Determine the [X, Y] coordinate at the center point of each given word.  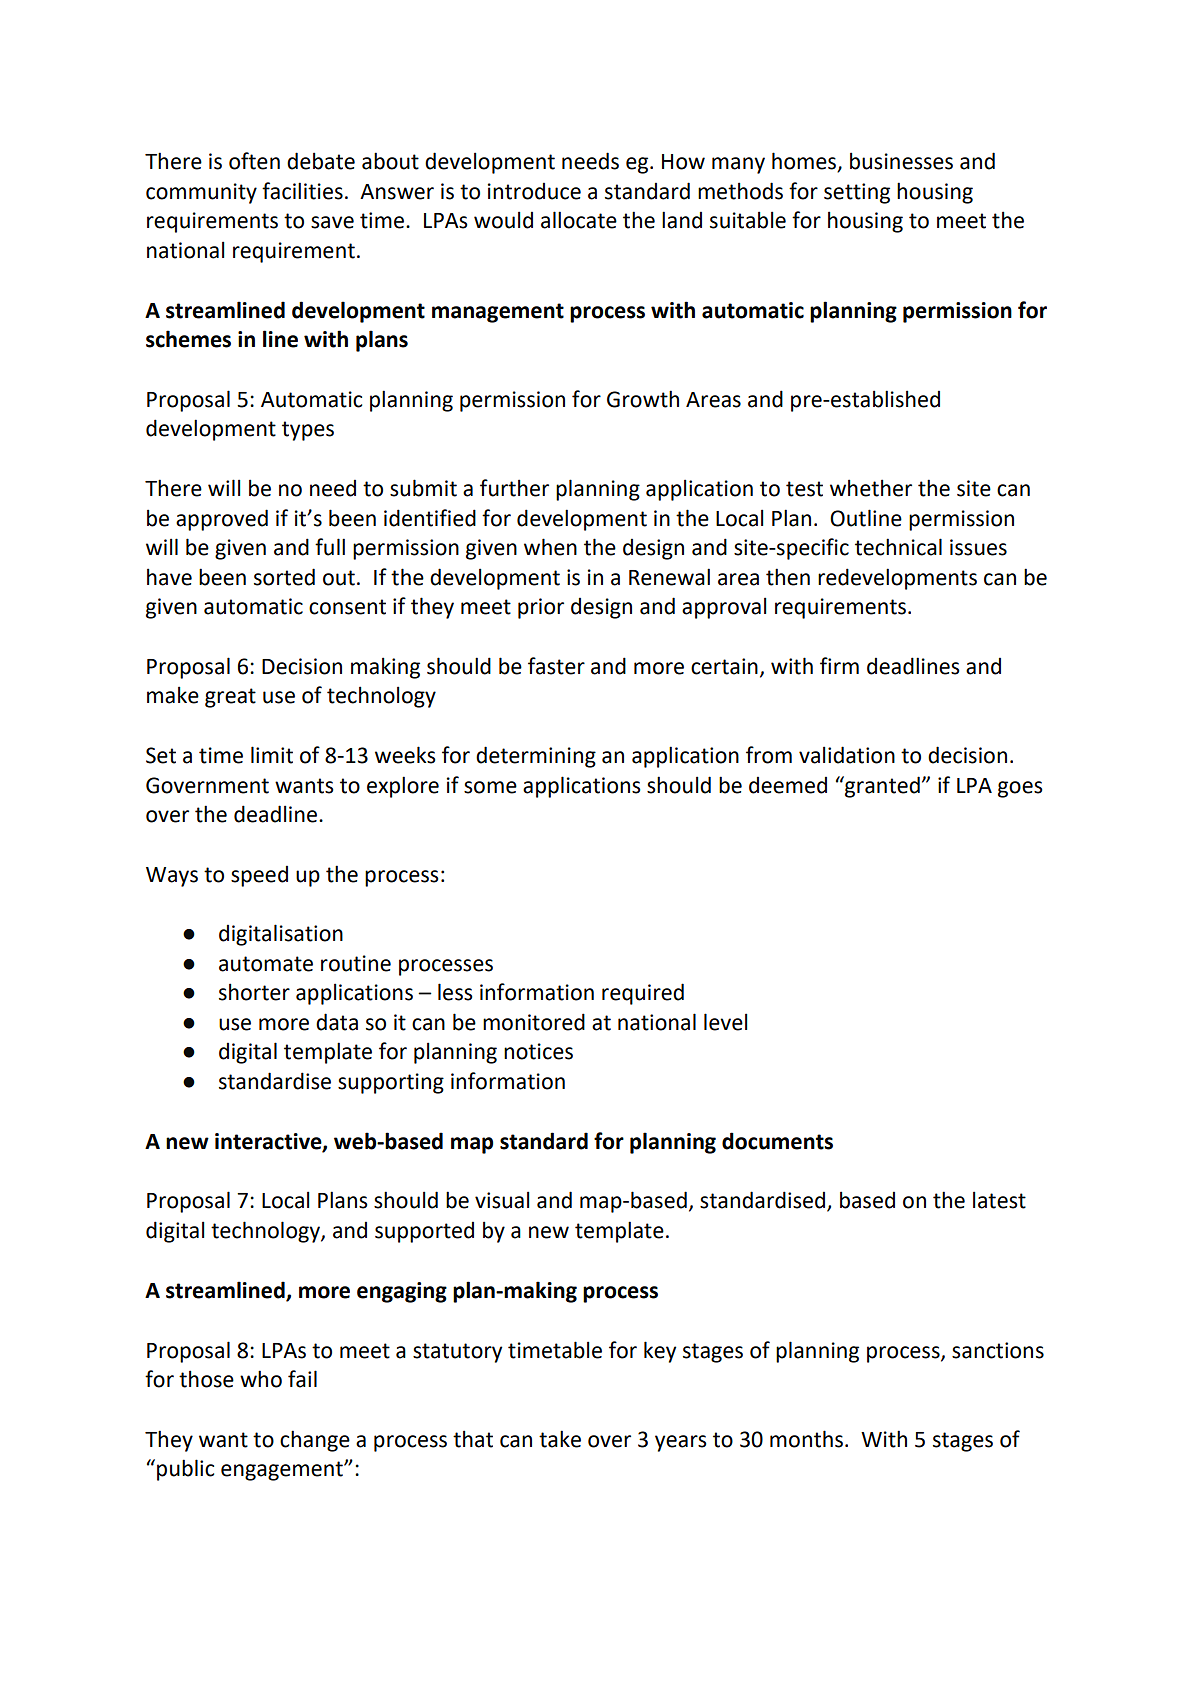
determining [536, 757]
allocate [579, 220]
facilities [302, 191]
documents [777, 1141]
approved [222, 520]
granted [881, 787]
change [315, 1441]
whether [871, 488]
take [560, 1439]
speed [259, 876]
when [550, 547]
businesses [901, 161]
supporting [391, 1083]
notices [538, 1051]
